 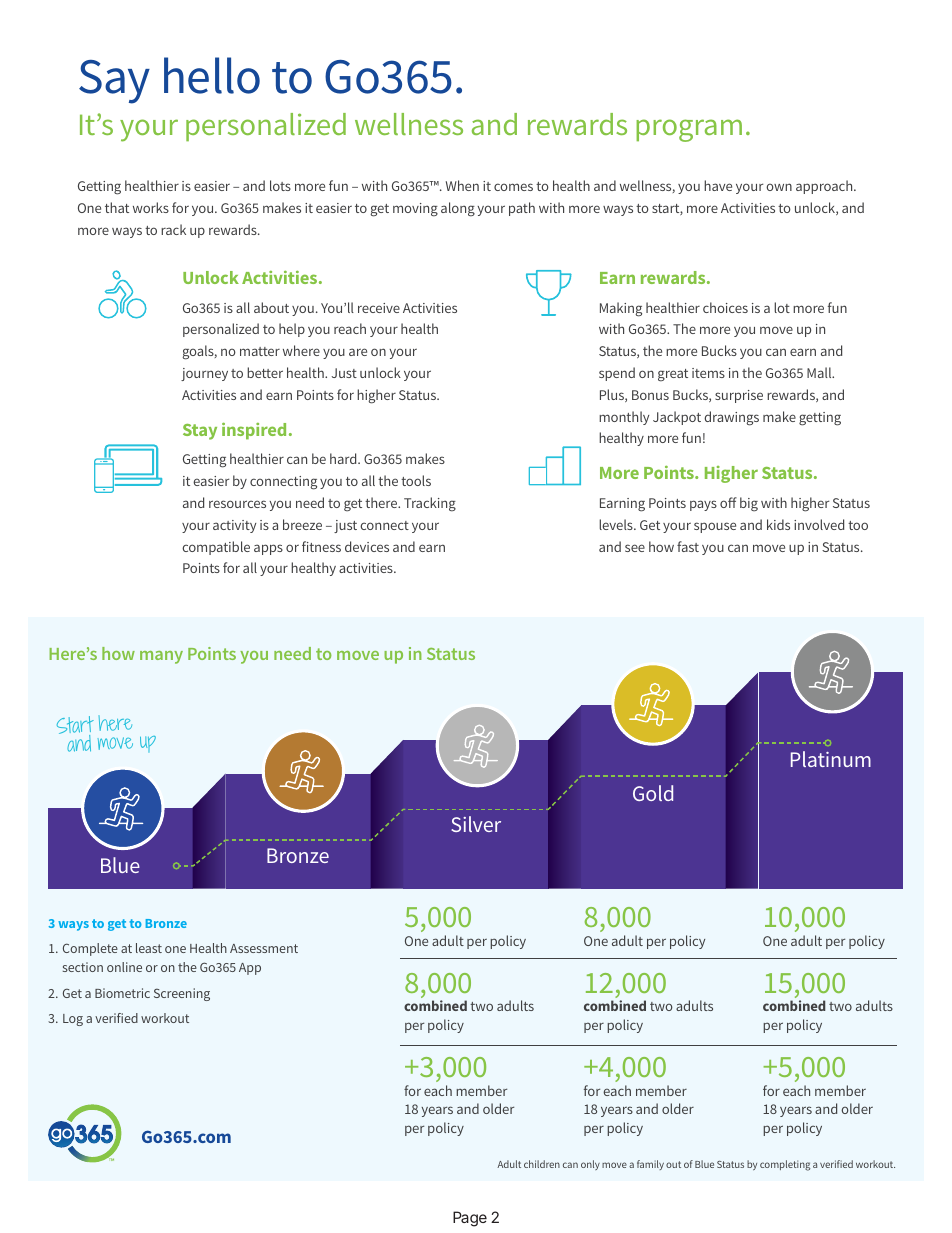 I want to click on When, so click(x=462, y=185).
